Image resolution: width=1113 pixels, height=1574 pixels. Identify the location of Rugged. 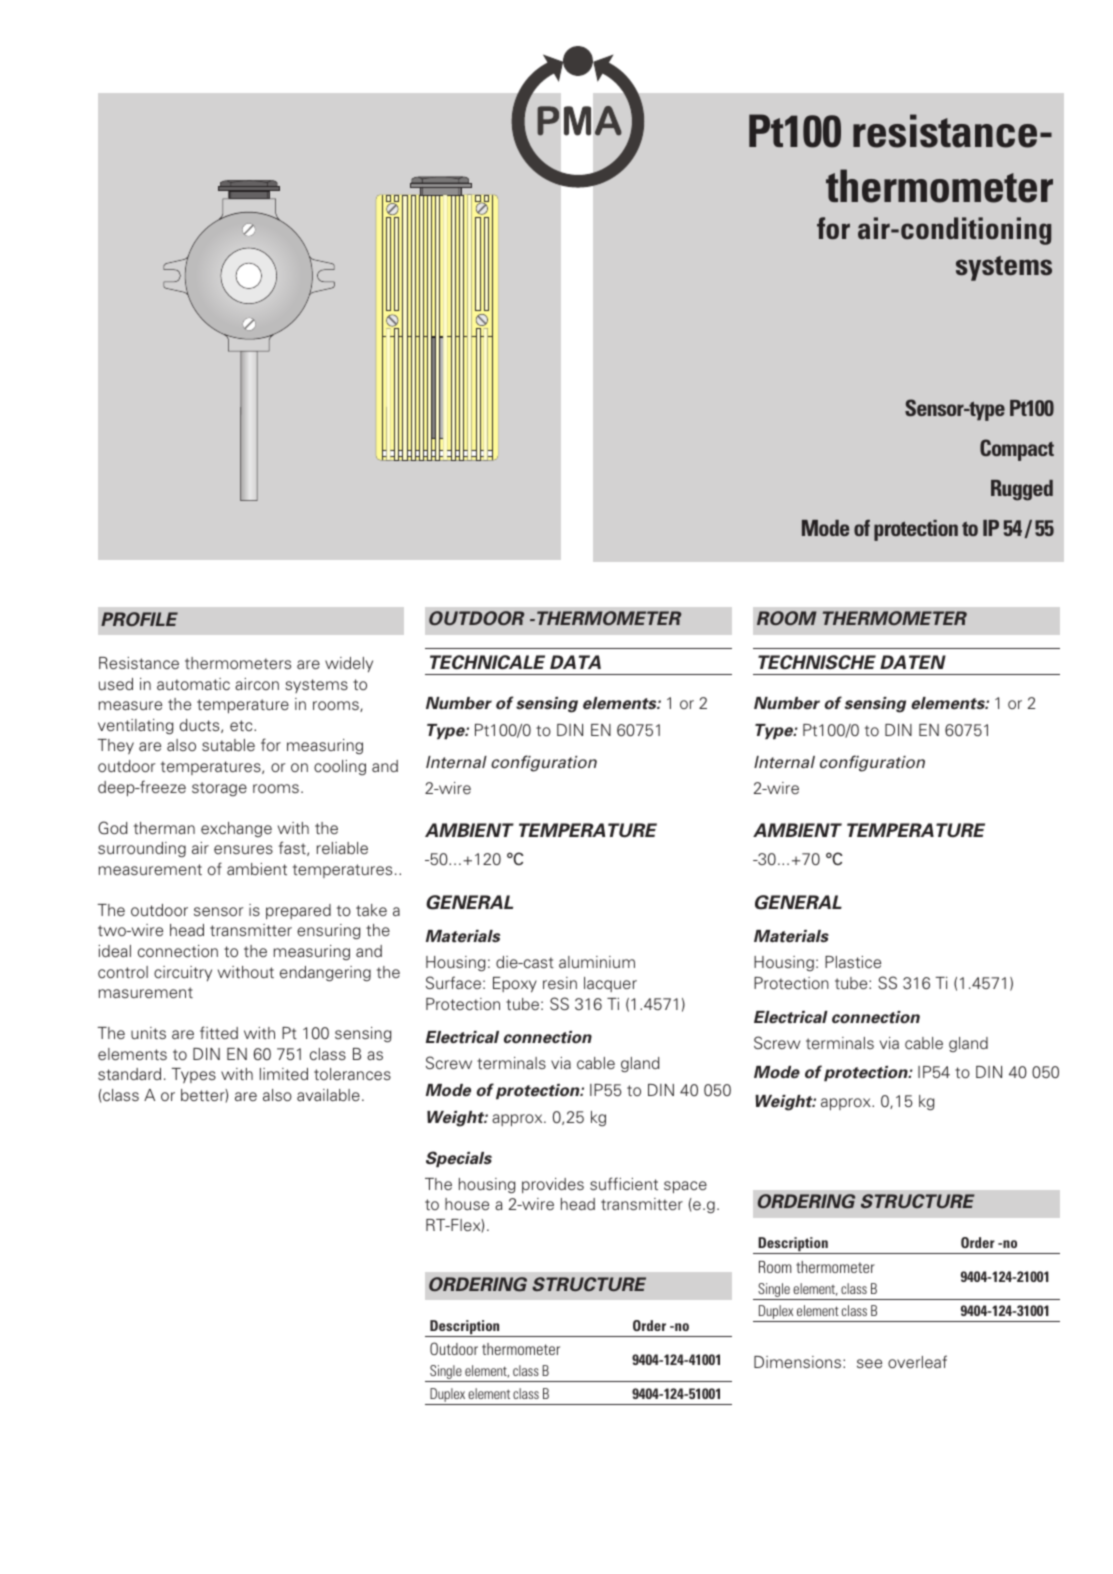
(1022, 490).
